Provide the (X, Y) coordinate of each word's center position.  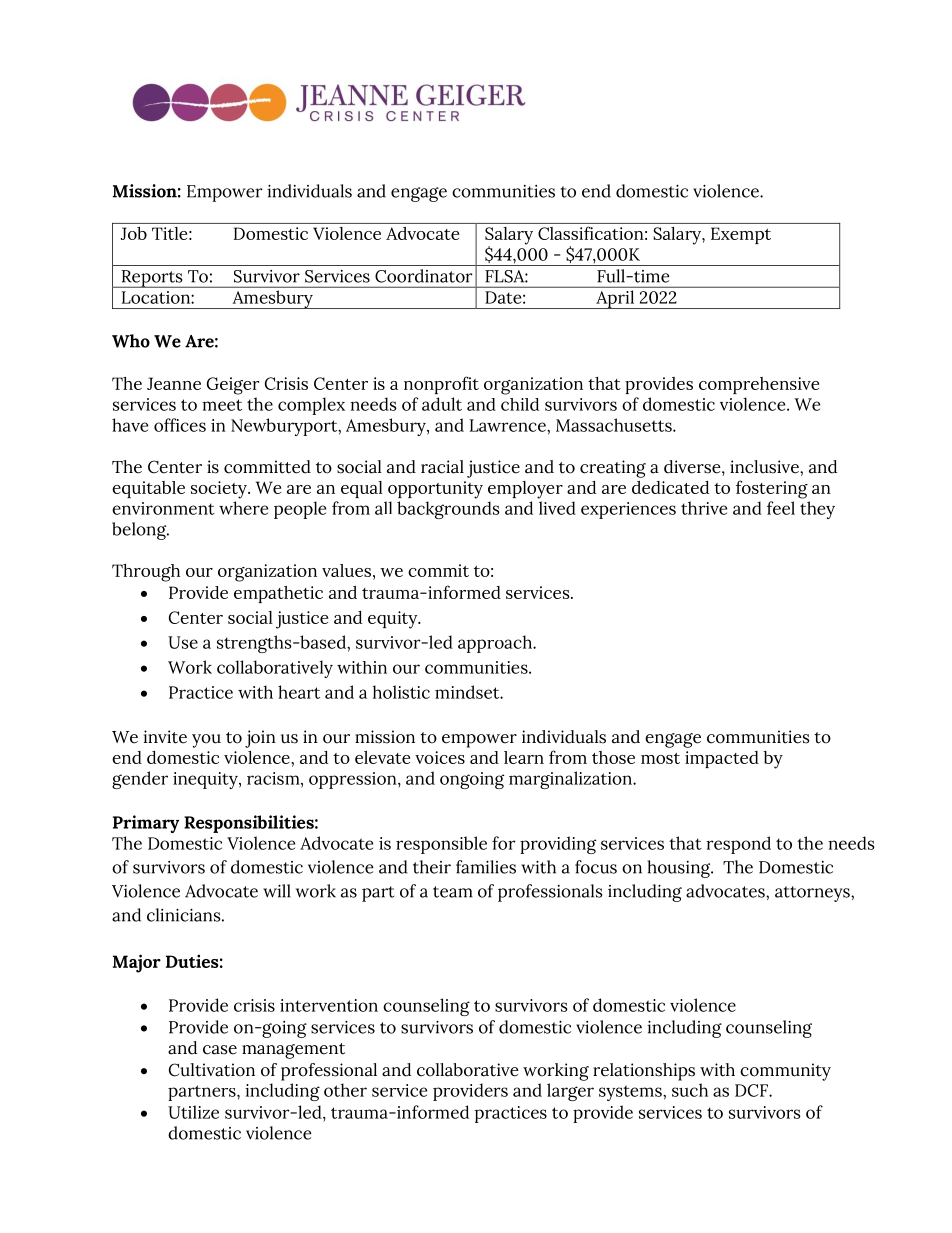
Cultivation (212, 1070)
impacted (722, 759)
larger (570, 1092)
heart (299, 692)
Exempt (741, 235)
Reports (152, 279)
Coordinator (423, 276)
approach (496, 644)
